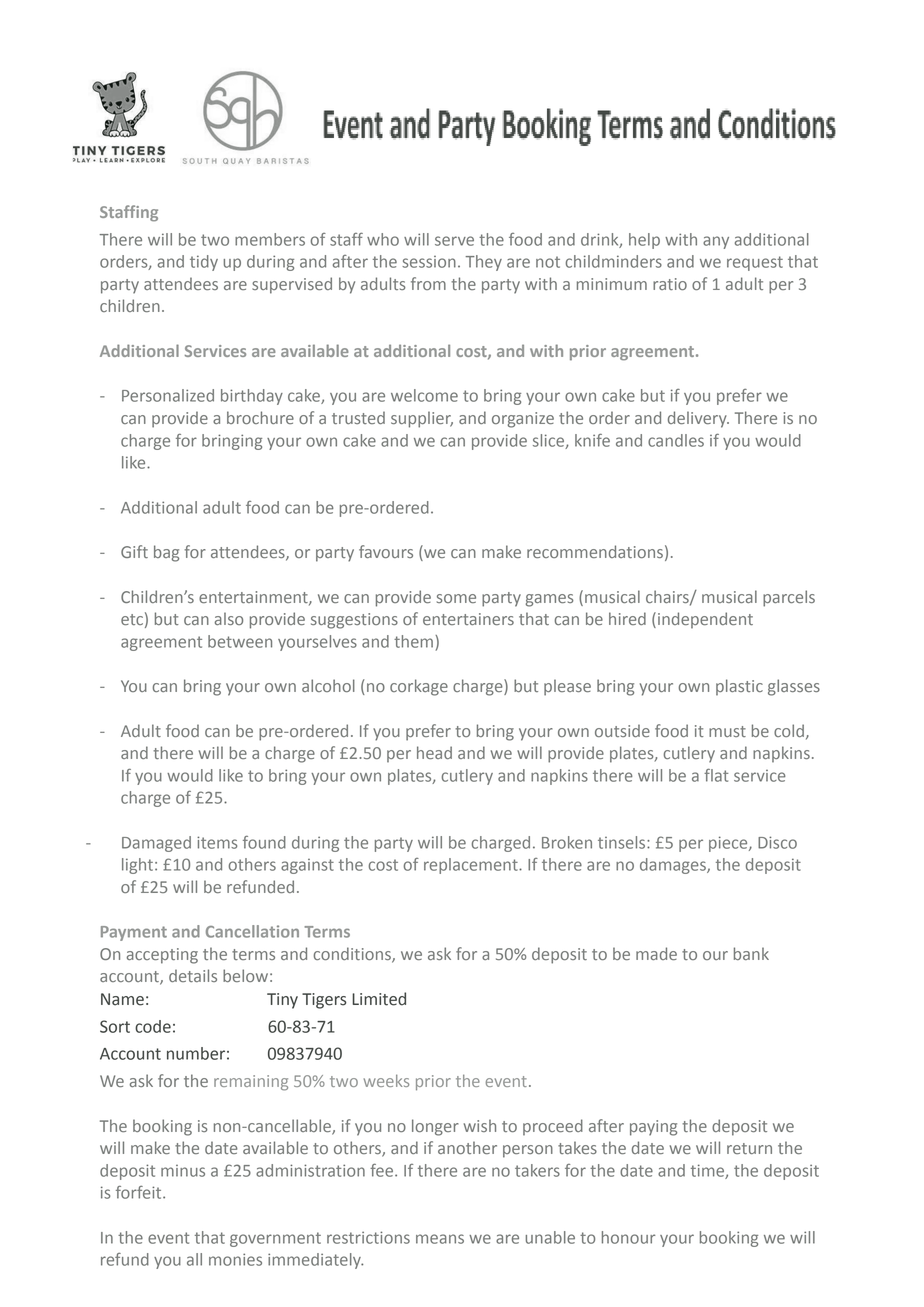  What do you see at coordinates (194, 1259) in the screenshot?
I see `all` at bounding box center [194, 1259].
